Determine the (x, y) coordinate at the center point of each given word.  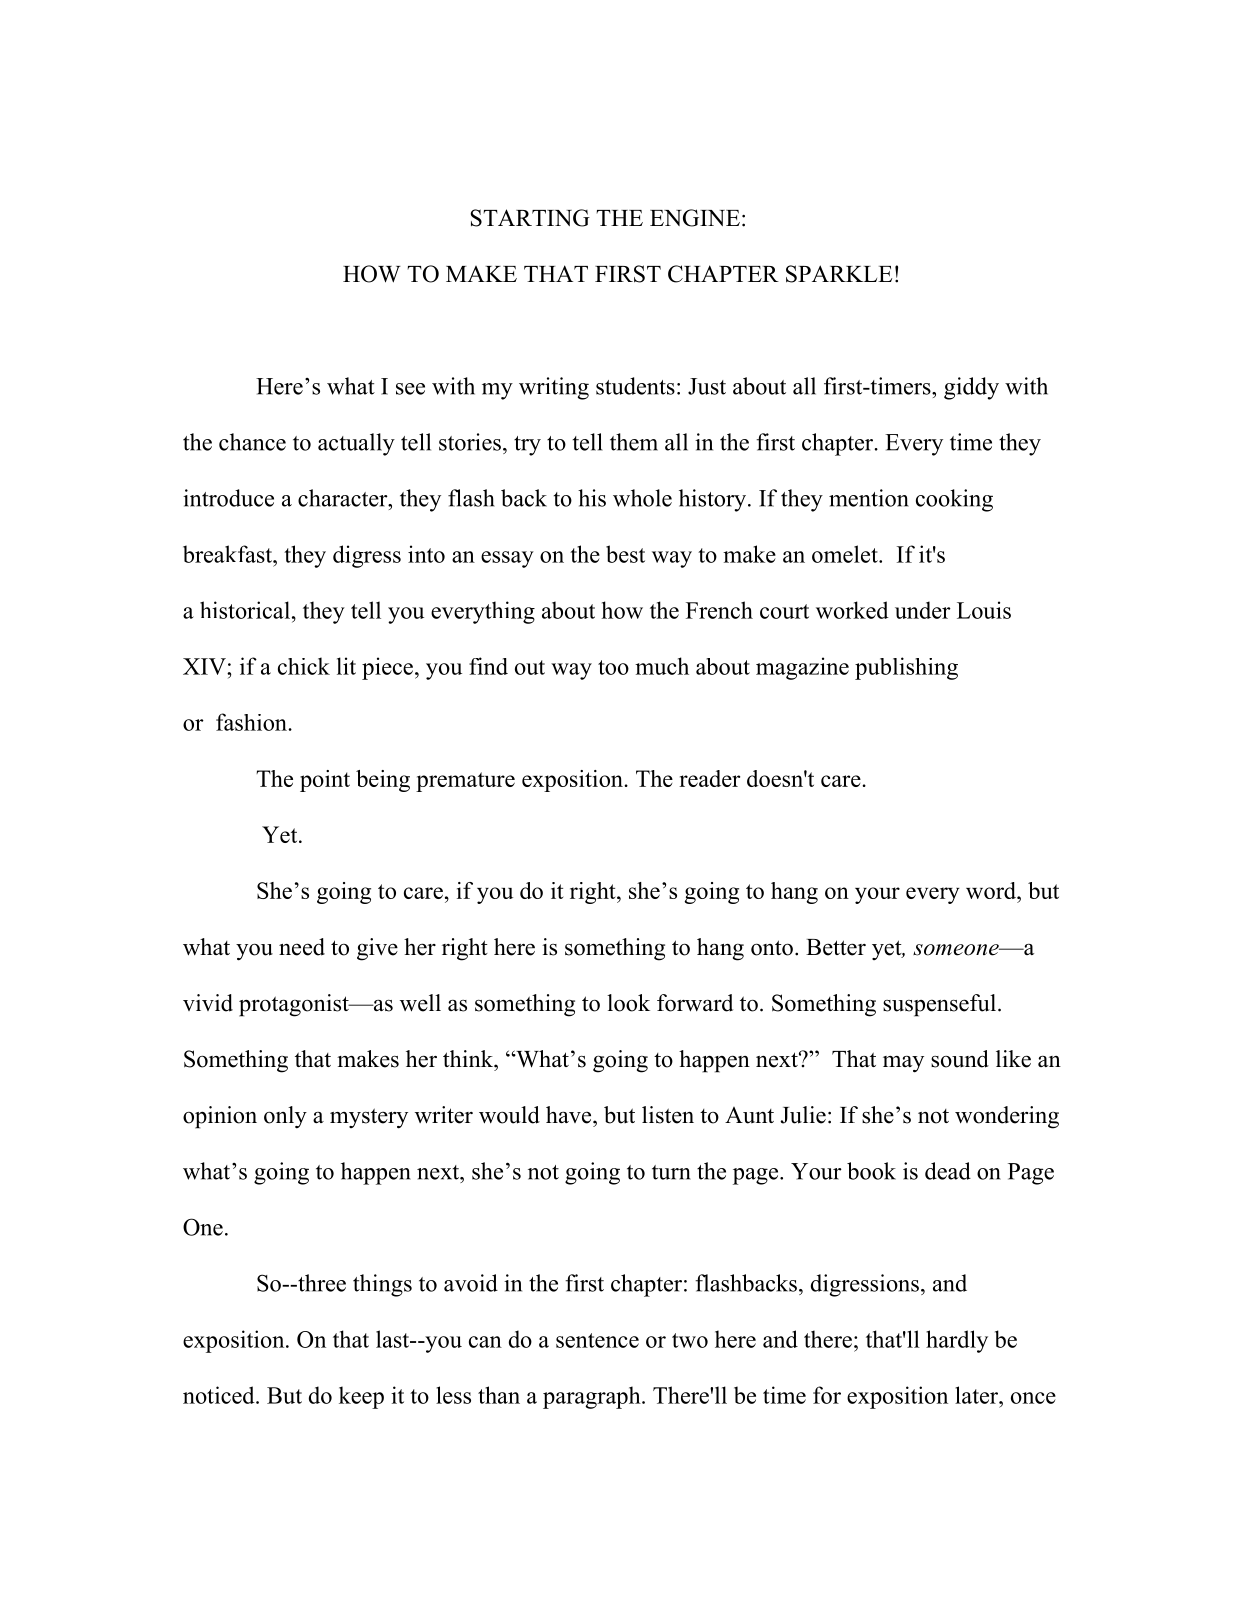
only (285, 1117)
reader (709, 778)
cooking (954, 500)
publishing (906, 668)
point (325, 781)
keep (361, 1397)
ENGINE (695, 218)
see (410, 389)
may (903, 1064)
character (344, 498)
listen (668, 1115)
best (625, 554)
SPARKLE (839, 274)
